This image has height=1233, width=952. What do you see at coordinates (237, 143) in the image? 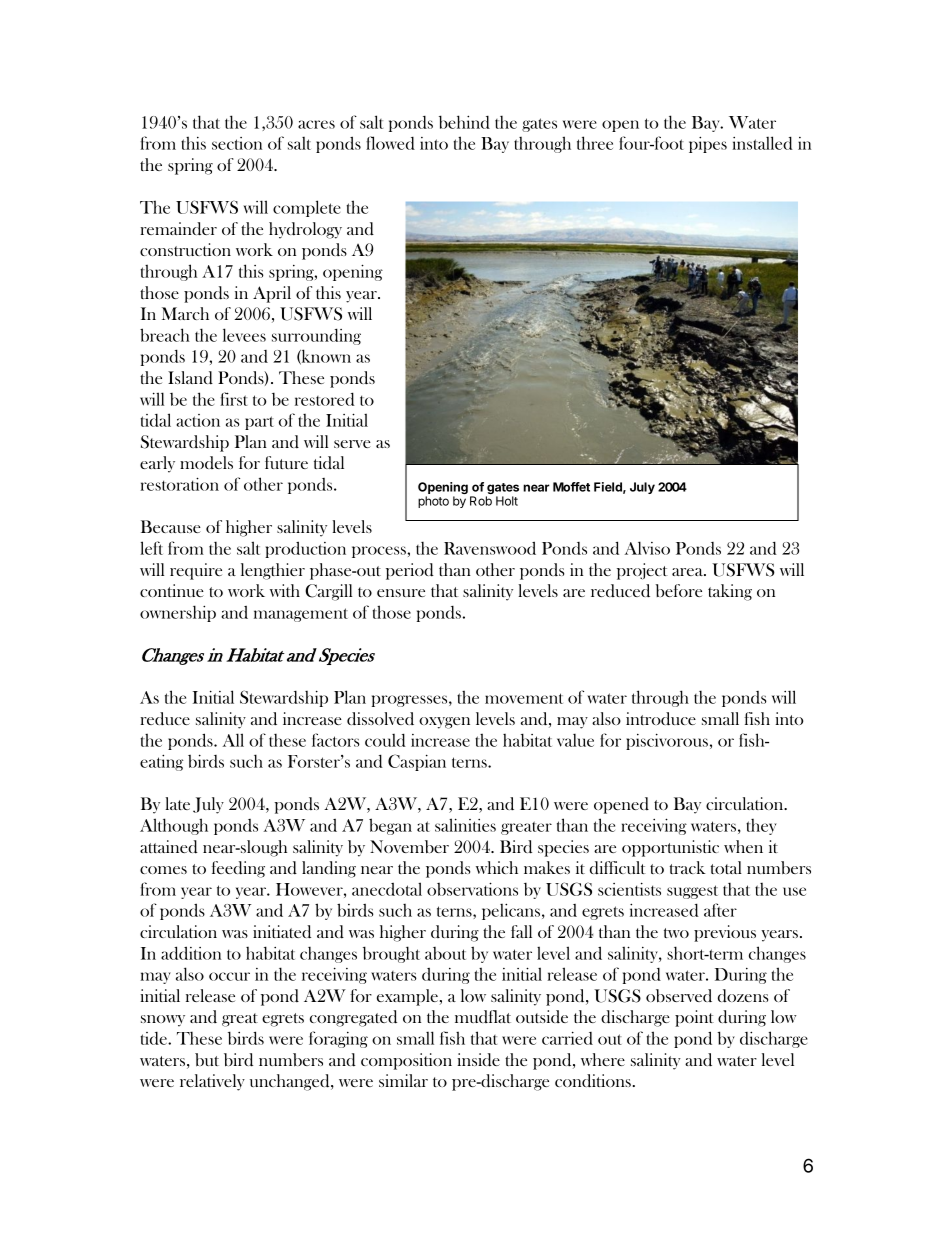
I see `section` at bounding box center [237, 143].
